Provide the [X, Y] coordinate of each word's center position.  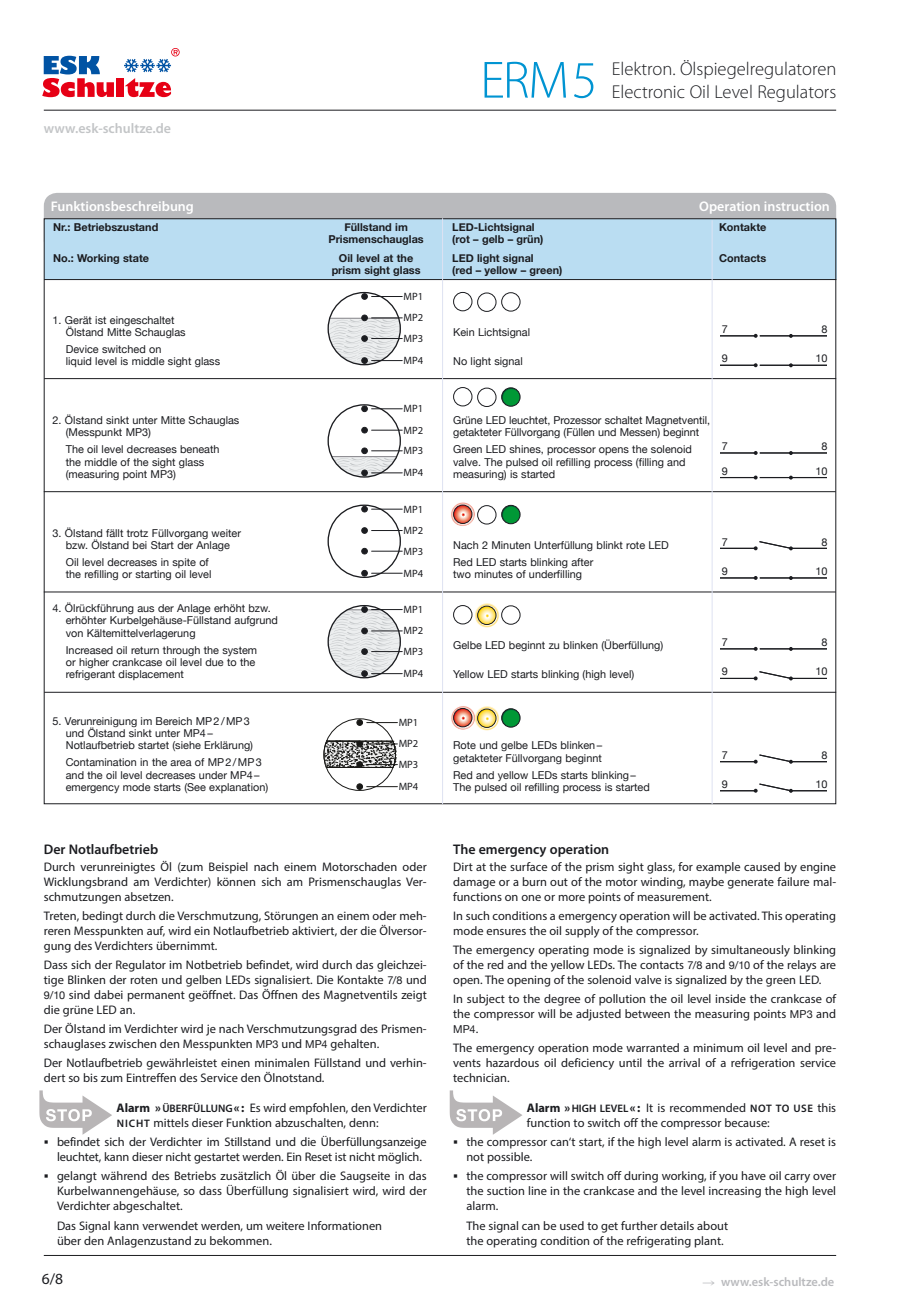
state [136, 258]
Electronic [649, 91]
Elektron [642, 68]
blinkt [610, 545]
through [181, 651]
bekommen [240, 1240]
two [462, 574]
